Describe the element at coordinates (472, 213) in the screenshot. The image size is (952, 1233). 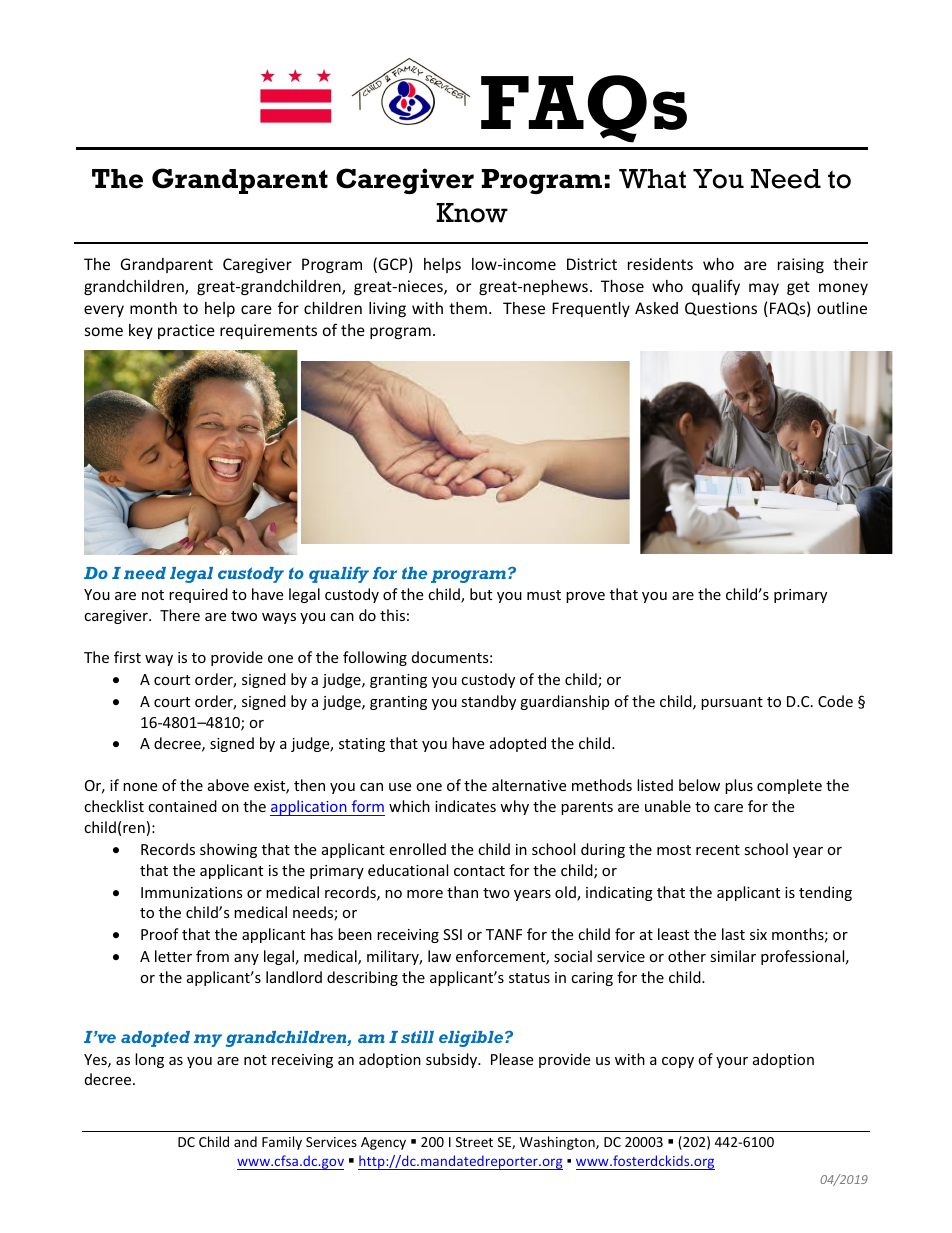
I see `Know` at that location.
